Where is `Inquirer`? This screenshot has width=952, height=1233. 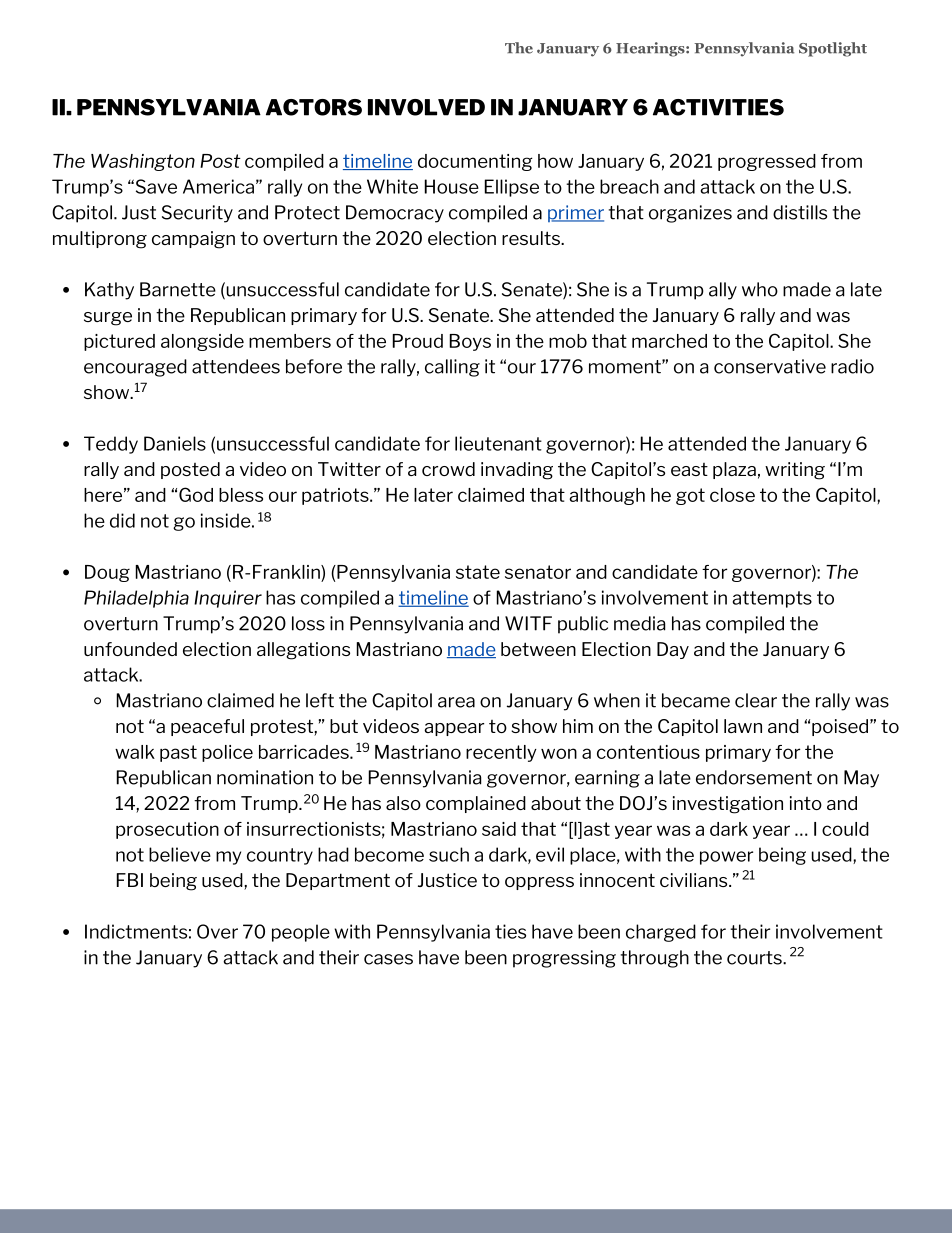
Inquirer is located at coordinates (228, 599).
